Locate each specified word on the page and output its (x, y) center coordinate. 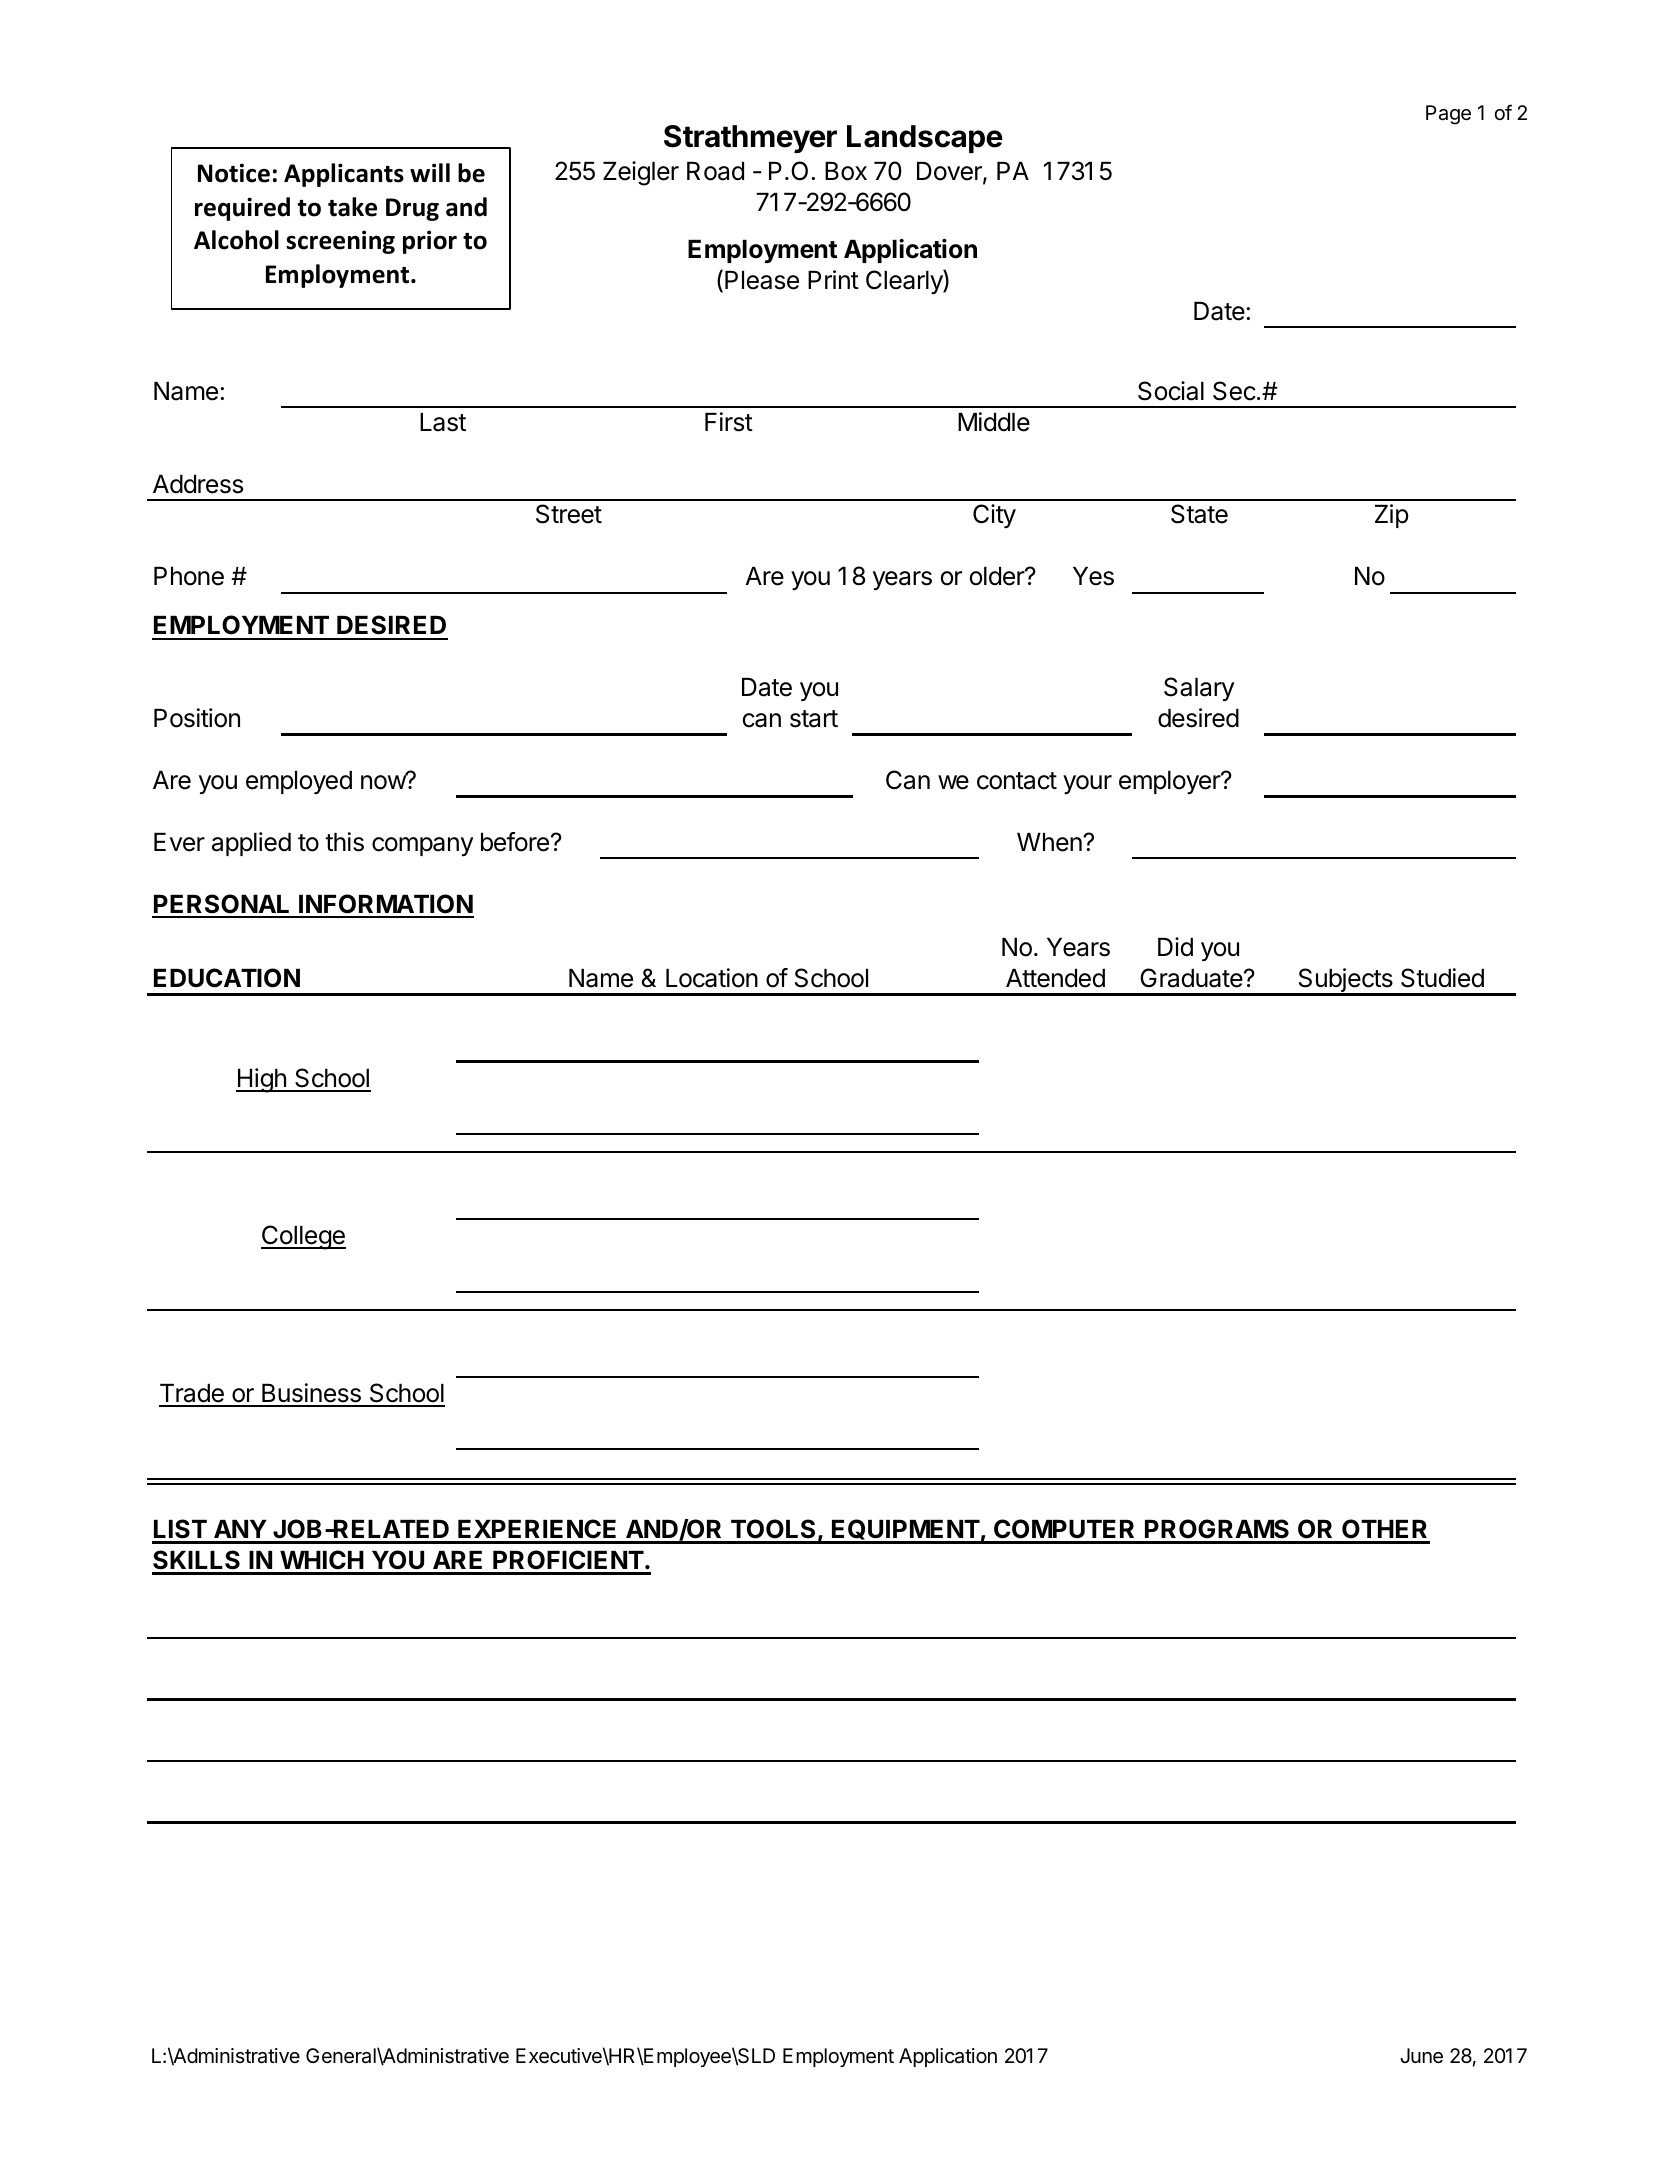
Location (712, 978)
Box (846, 171)
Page (1448, 115)
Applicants (344, 175)
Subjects (1345, 981)
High (262, 1080)
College (303, 1237)
